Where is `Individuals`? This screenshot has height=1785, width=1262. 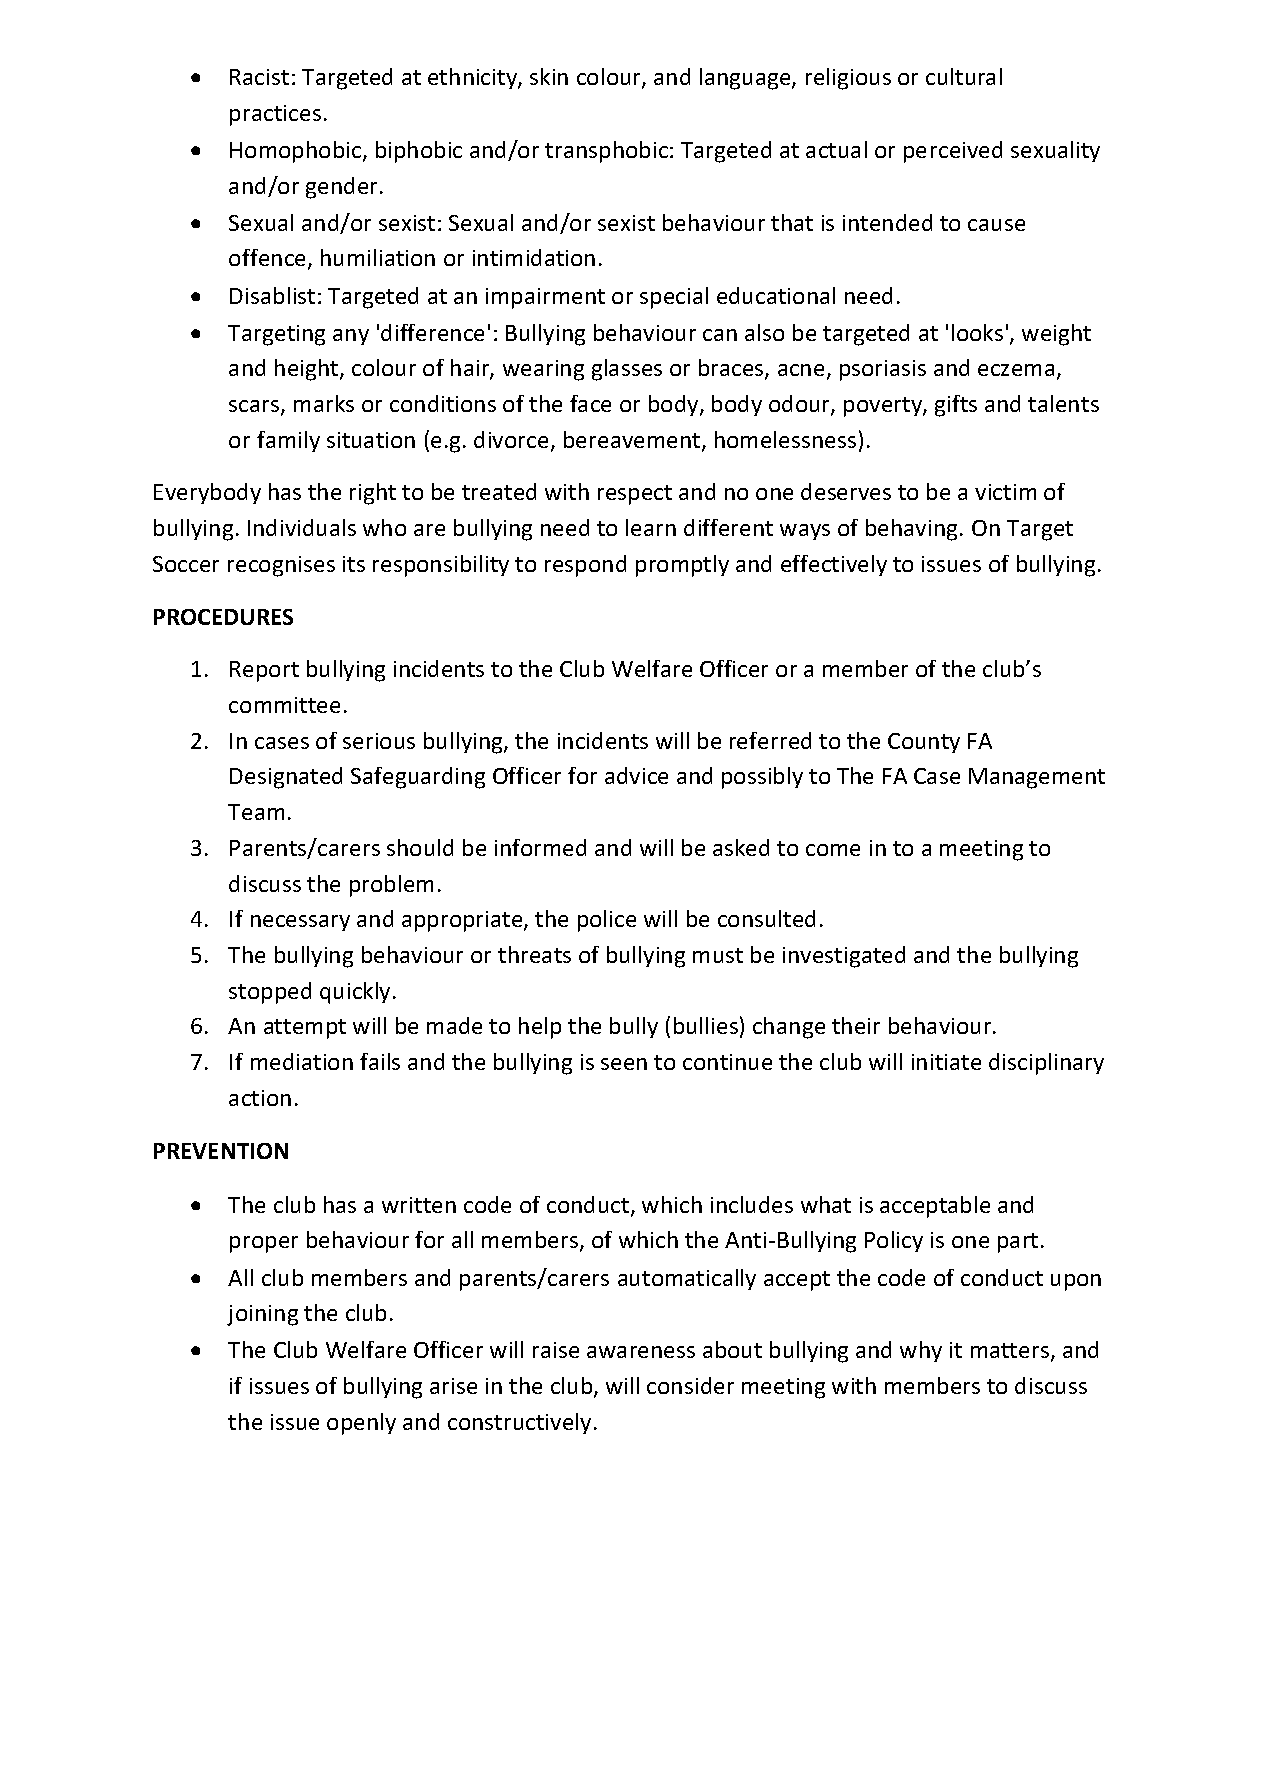
Individuals is located at coordinates (302, 527).
